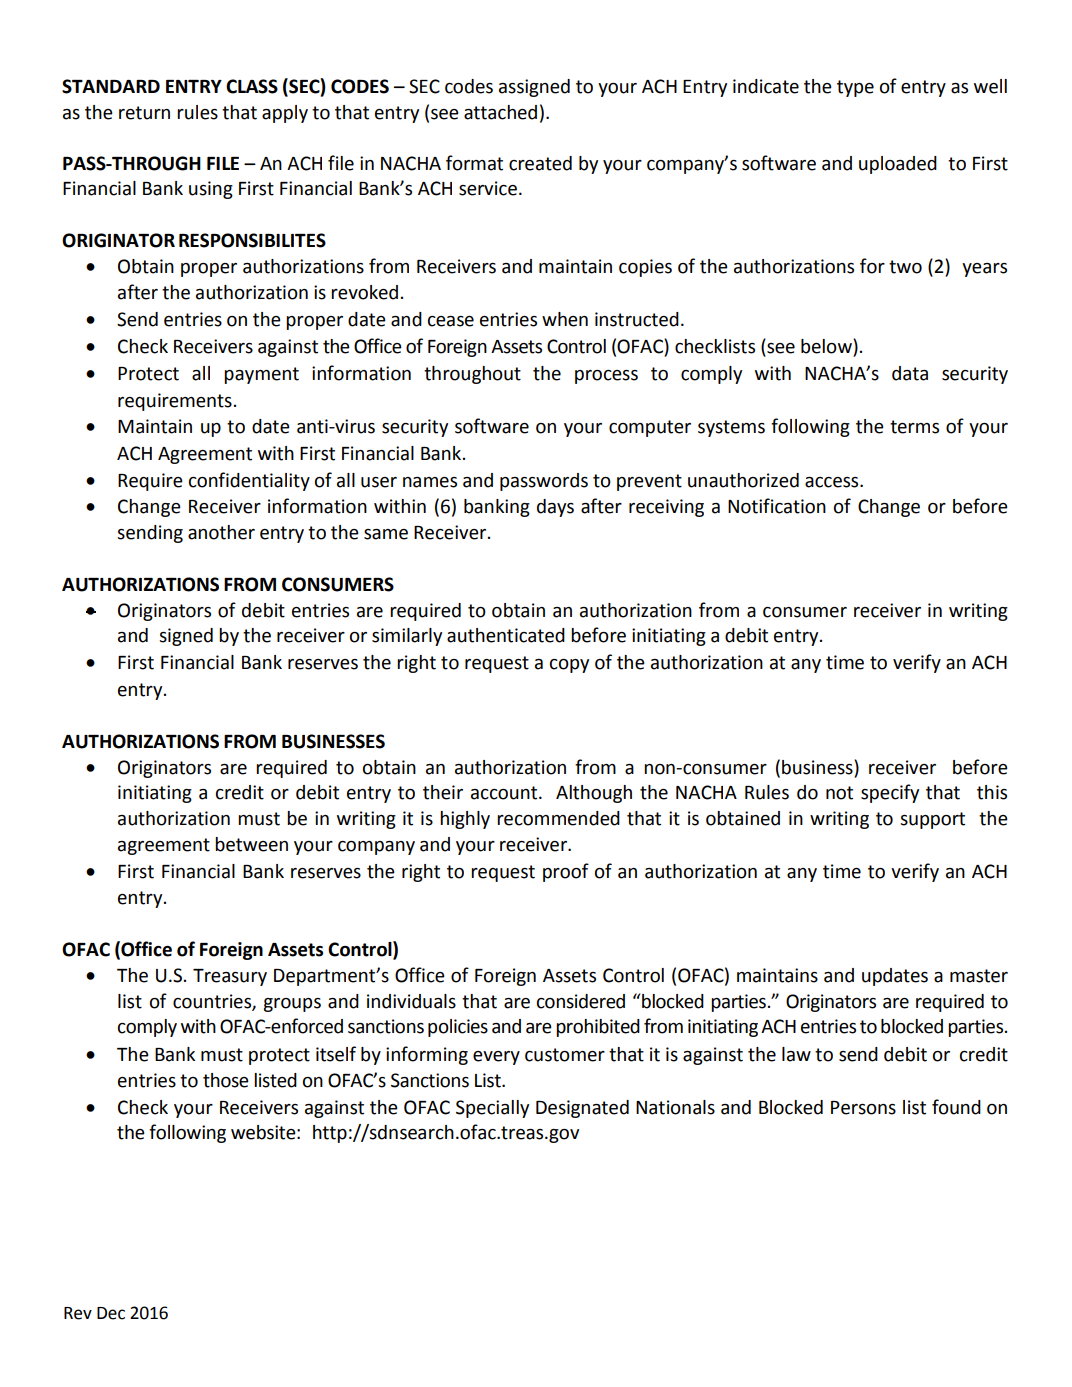  I want to click on between, so click(251, 844).
